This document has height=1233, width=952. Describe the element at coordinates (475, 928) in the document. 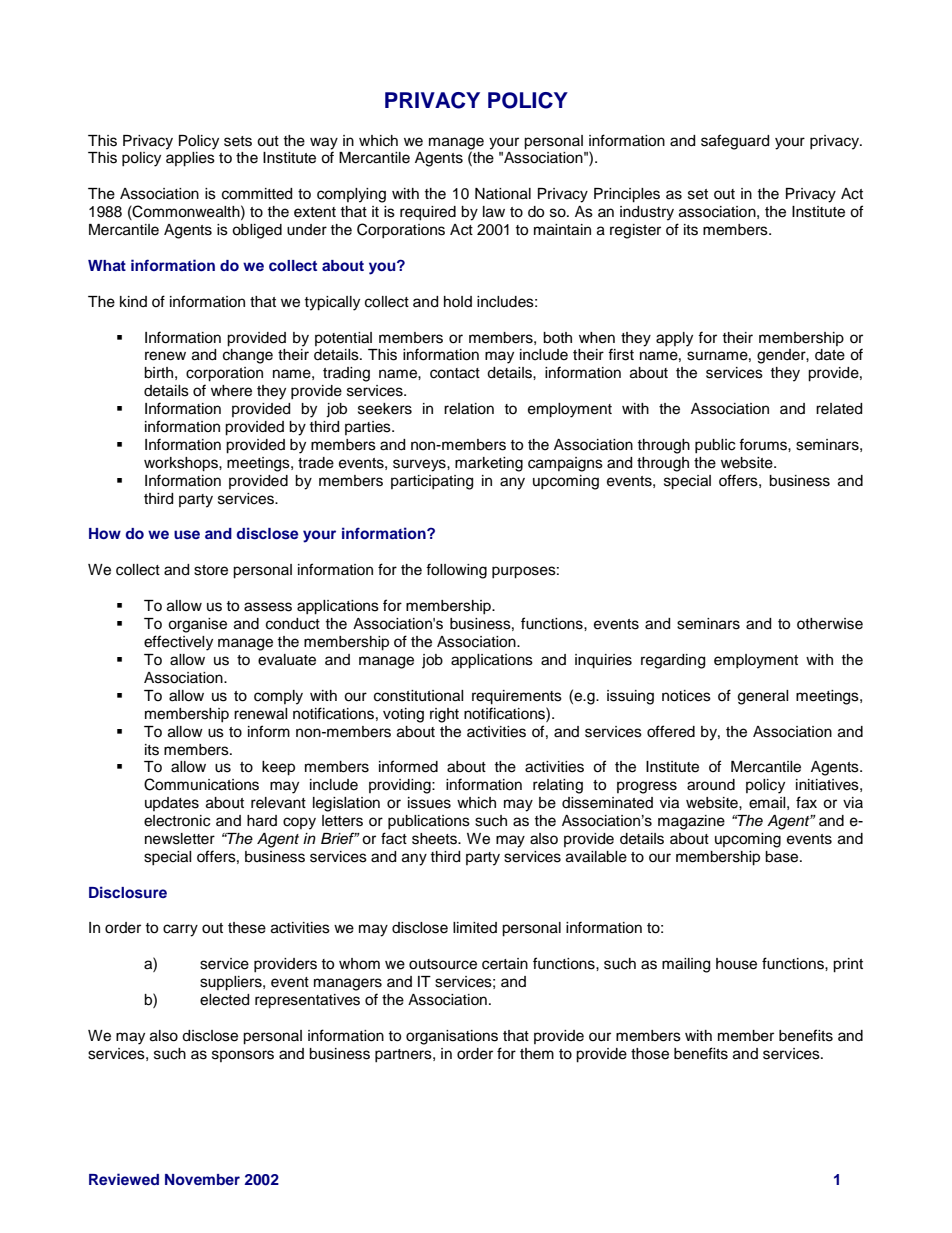

I see `limited` at that location.
